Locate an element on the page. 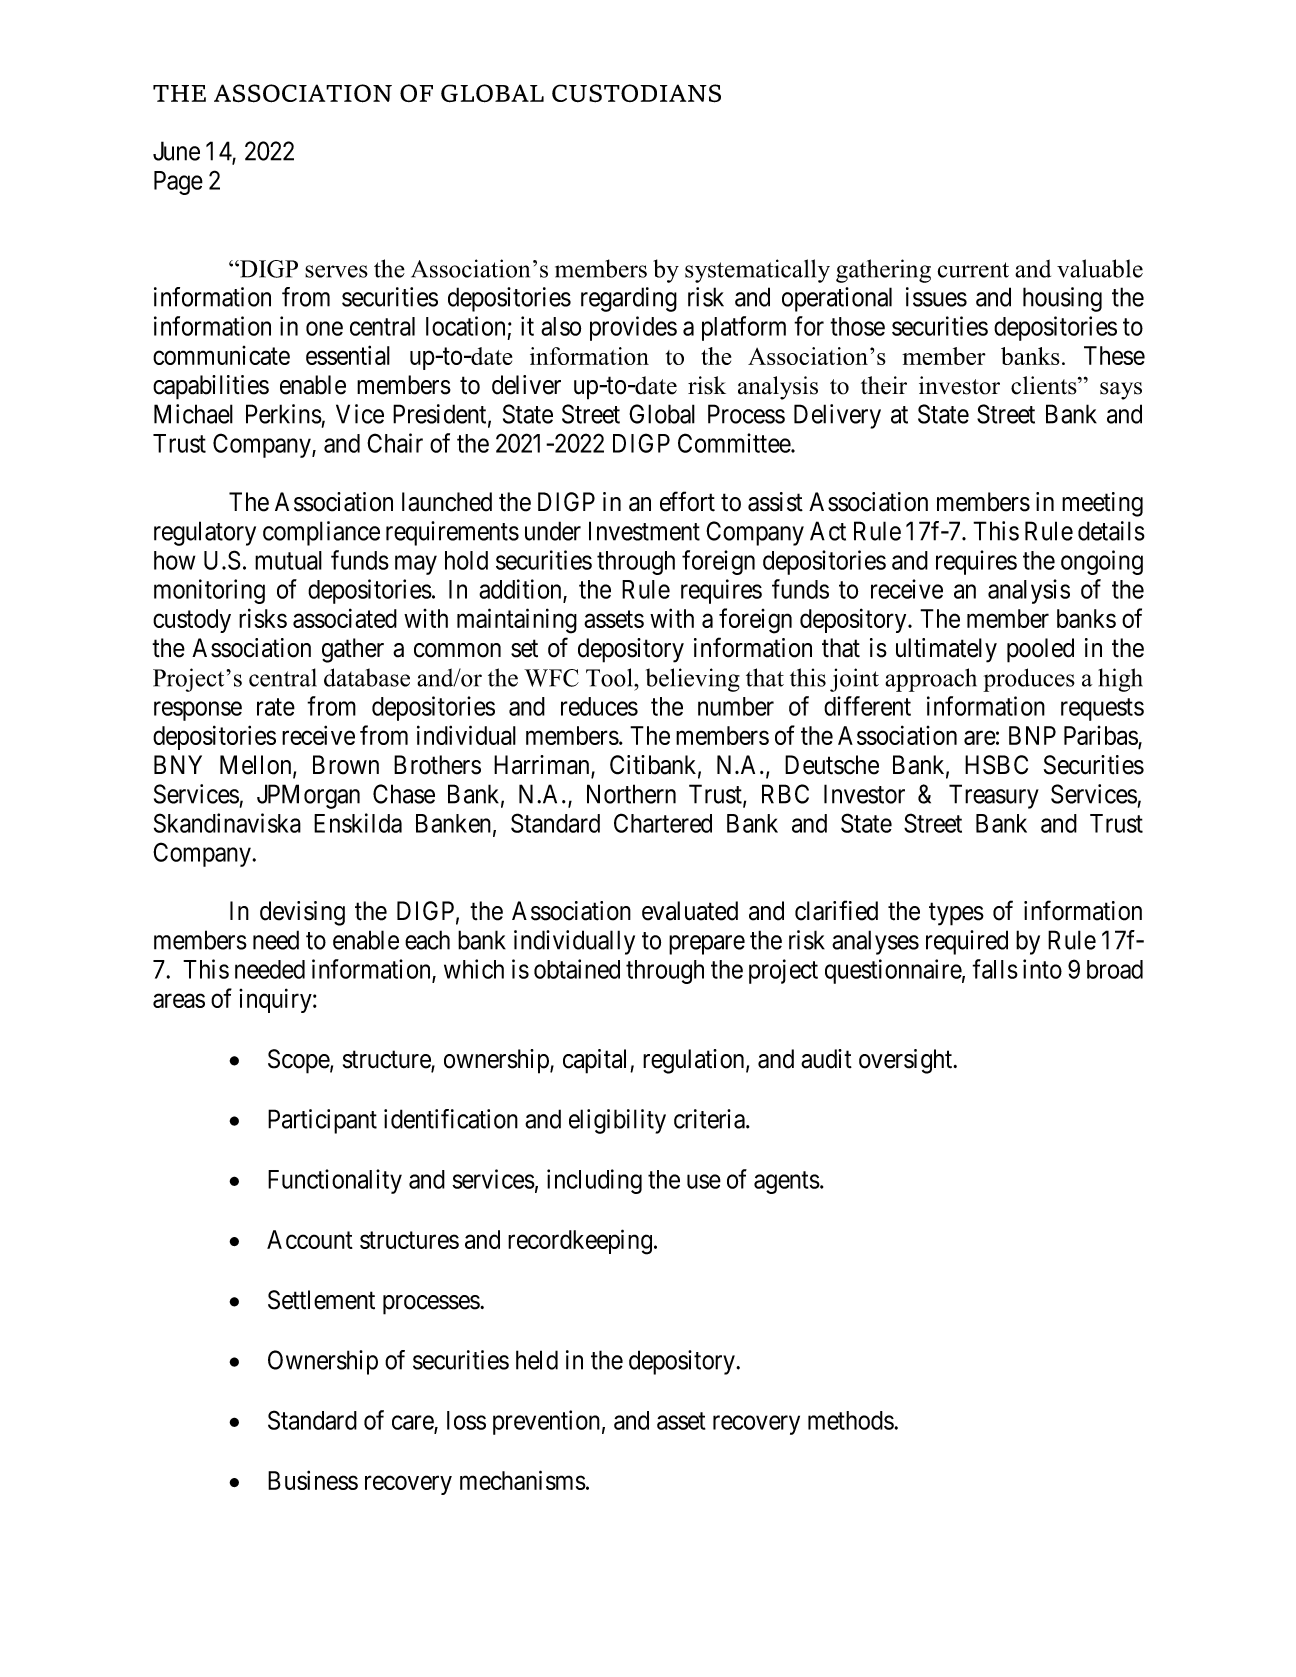 The width and height of the document is (1296, 1677). mutual is located at coordinates (288, 560).
